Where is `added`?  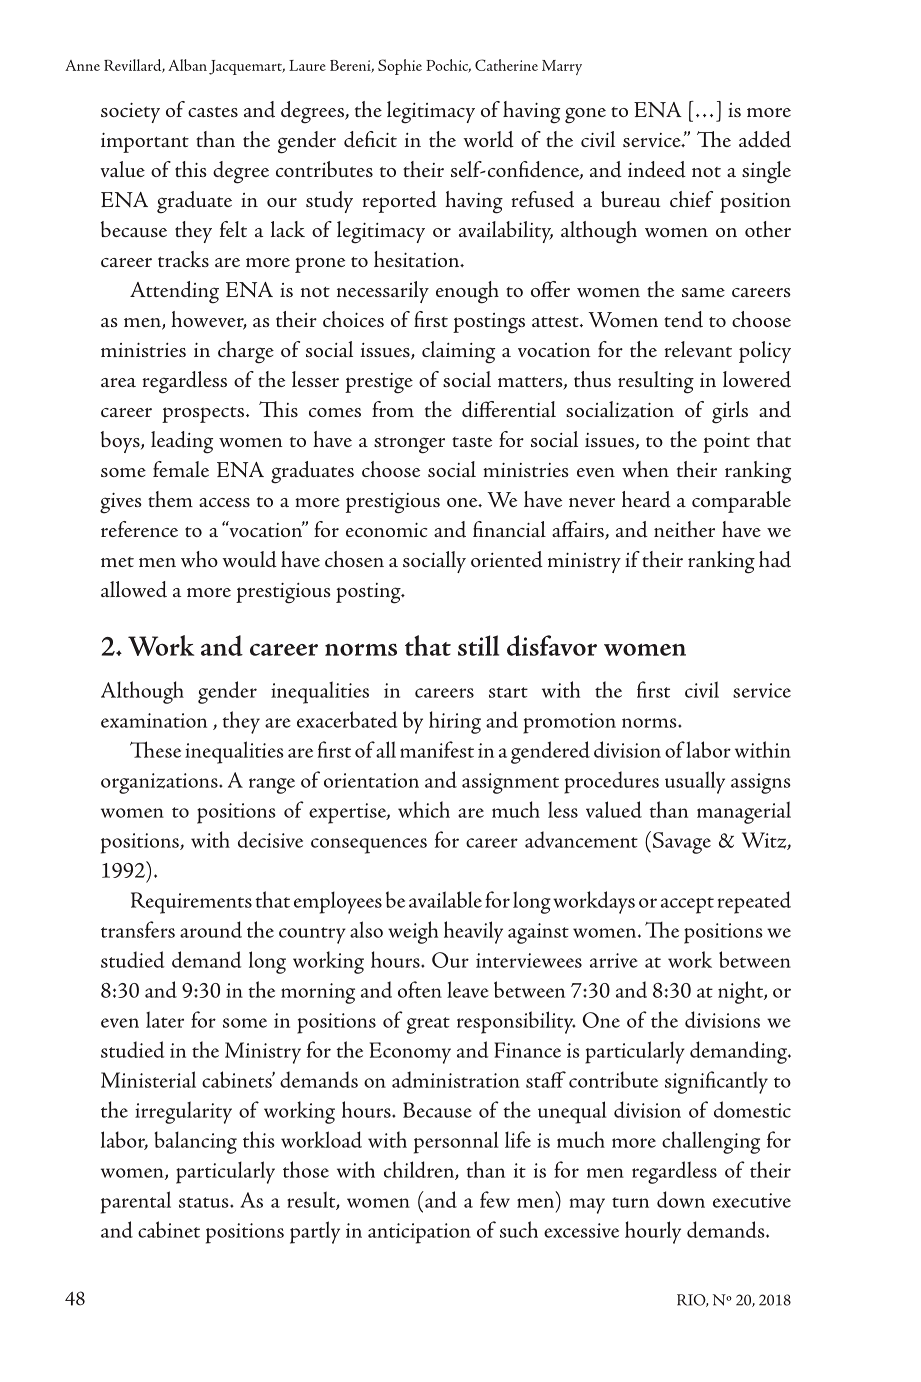
added is located at coordinates (765, 139).
